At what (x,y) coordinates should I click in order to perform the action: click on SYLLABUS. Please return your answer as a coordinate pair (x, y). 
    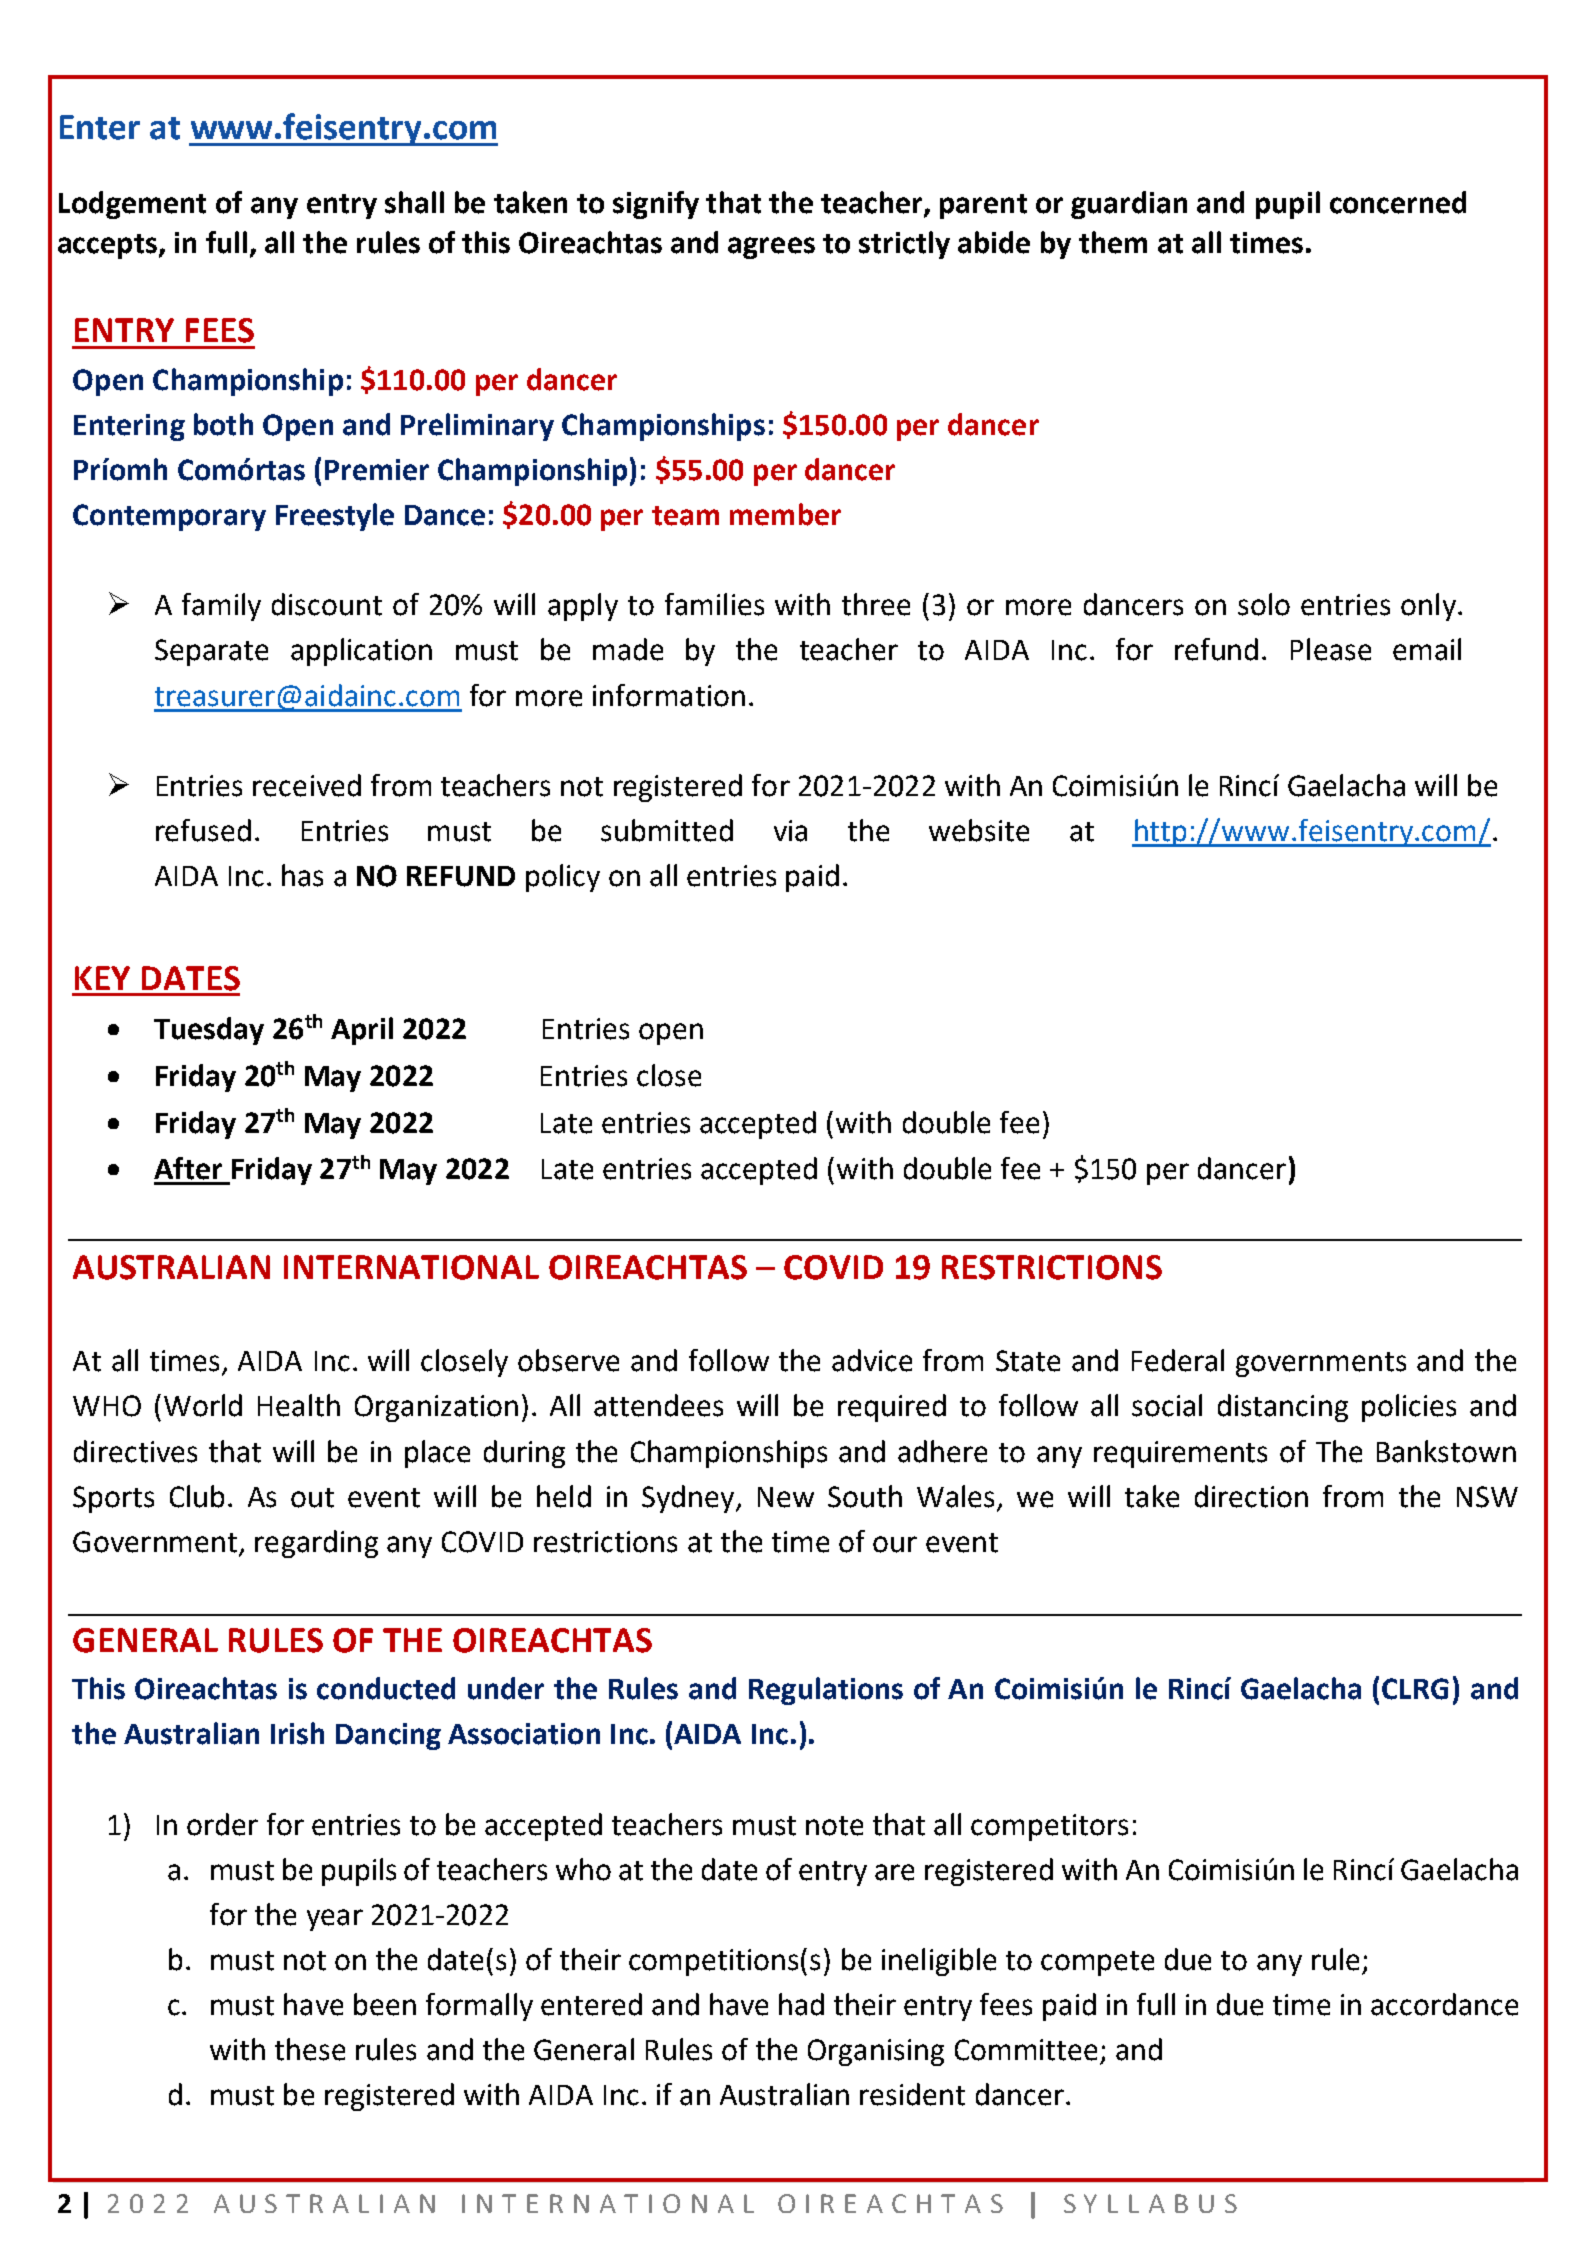
    Looking at the image, I should click on (1150, 2203).
